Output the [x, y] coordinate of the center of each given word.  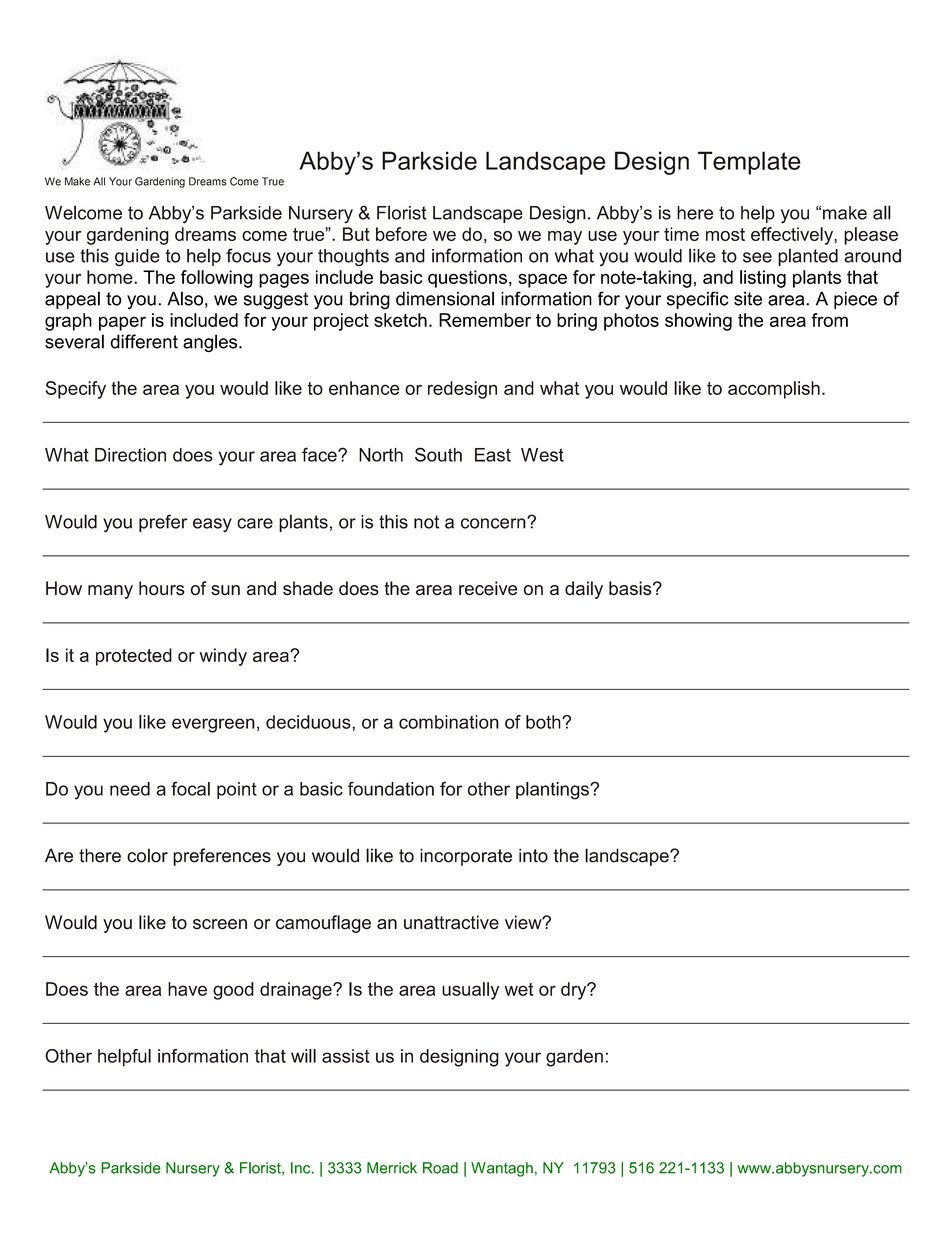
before [401, 234]
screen [220, 924]
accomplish [774, 390]
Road [440, 1168]
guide [137, 258]
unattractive [451, 922]
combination [449, 722]
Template [749, 163]
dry [575, 991]
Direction [130, 455]
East [493, 455]
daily [584, 590]
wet [519, 989]
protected [134, 657]
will [303, 1056]
